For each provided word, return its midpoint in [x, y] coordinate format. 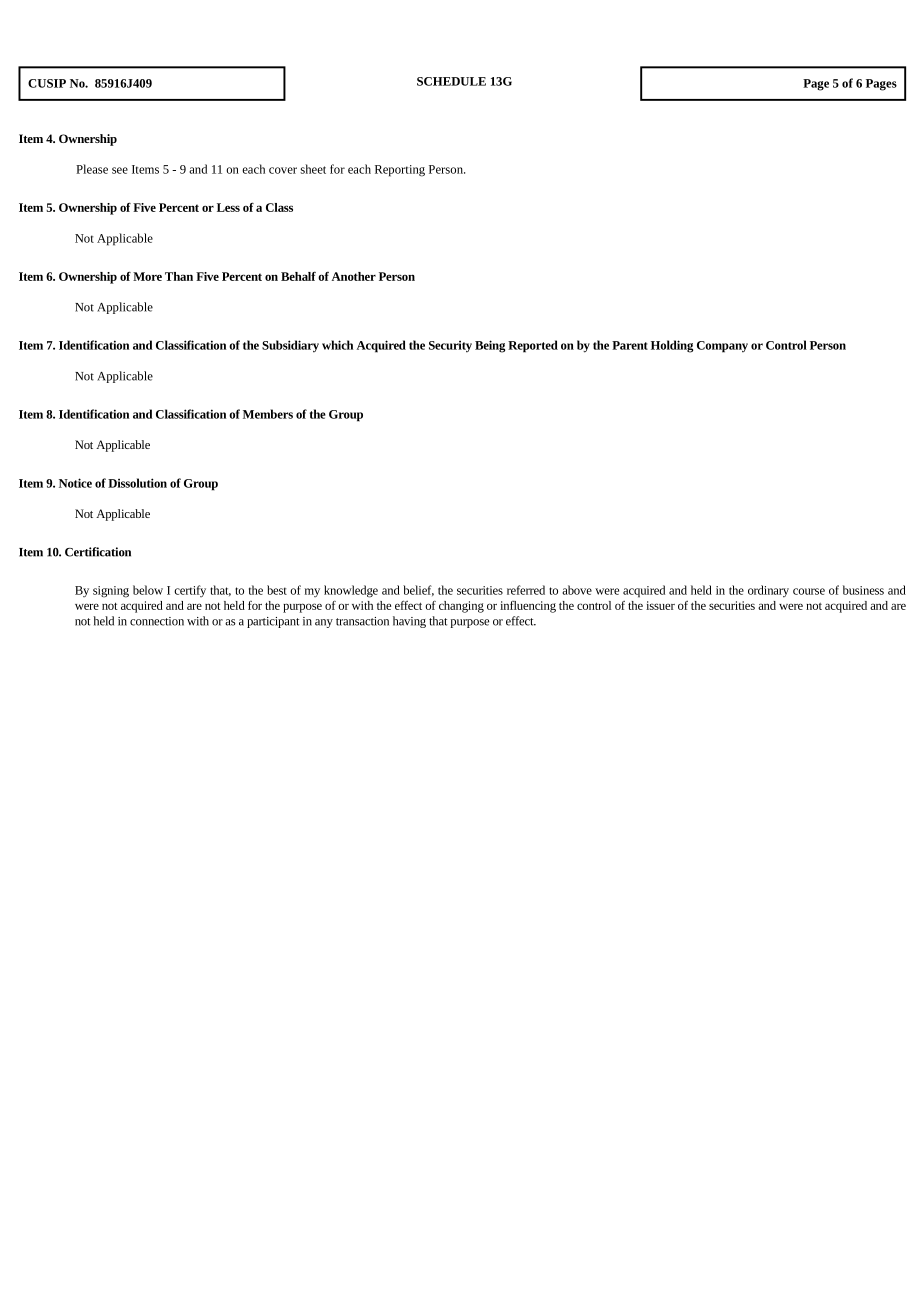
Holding [672, 346]
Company [722, 347]
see [120, 170]
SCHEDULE [451, 81]
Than [179, 276]
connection [157, 621]
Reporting [400, 171]
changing [461, 607]
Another [354, 276]
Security [450, 347]
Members [268, 414]
